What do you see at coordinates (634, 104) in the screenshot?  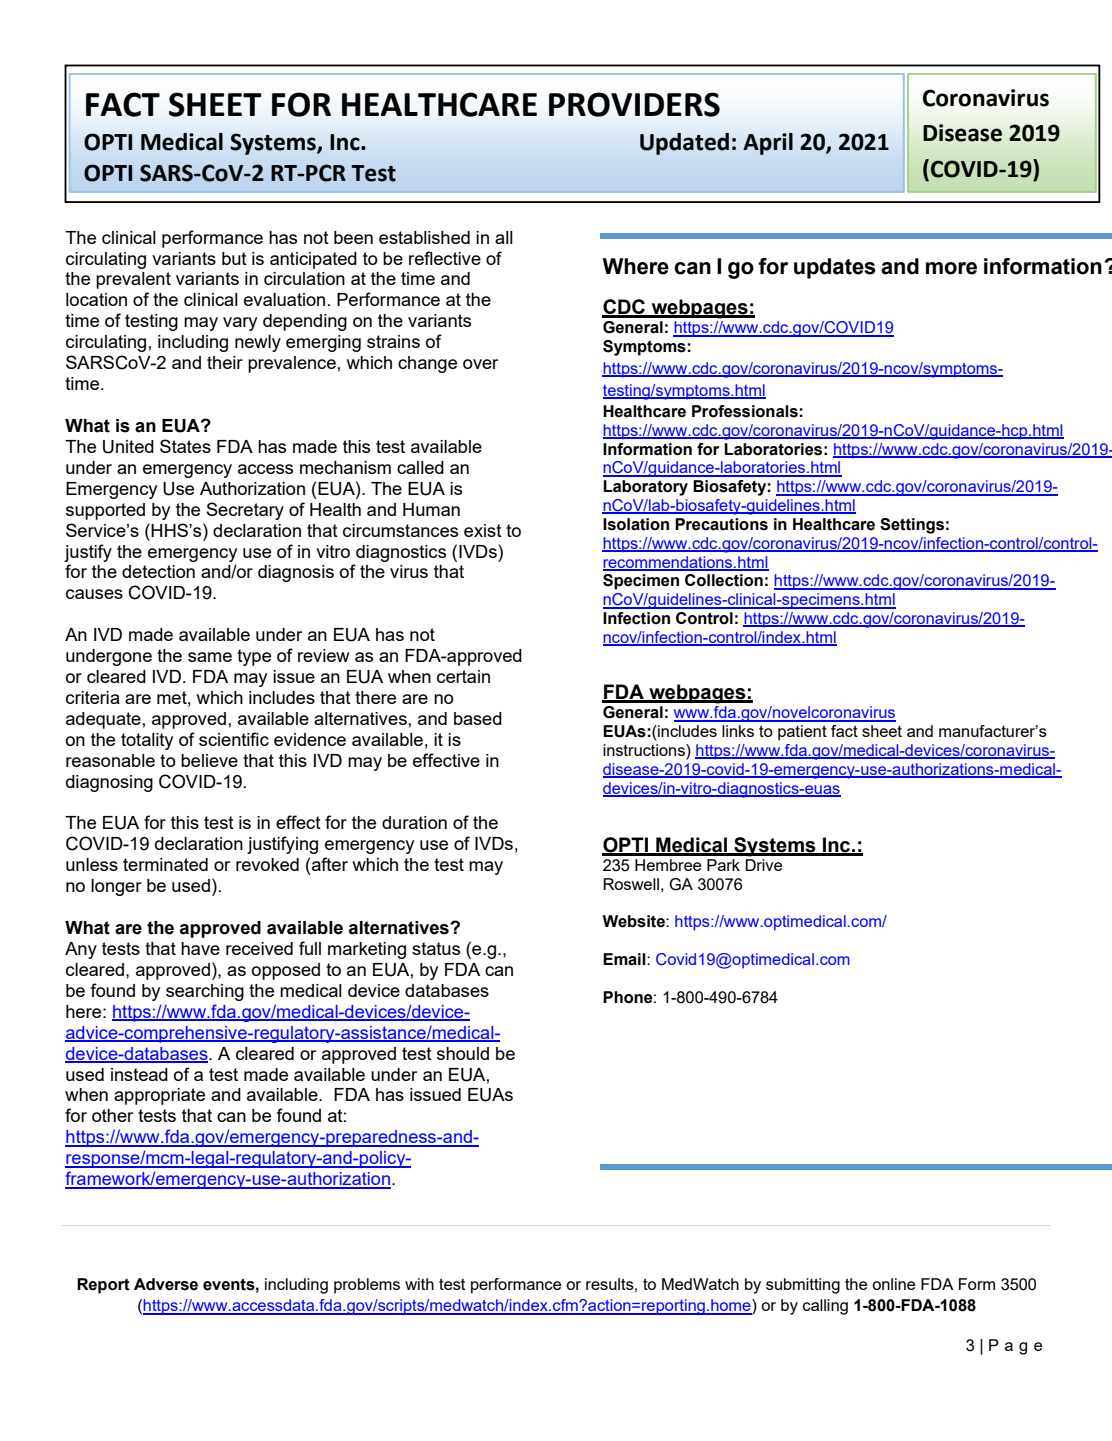 I see `PROVIDERS` at bounding box center [634, 104].
